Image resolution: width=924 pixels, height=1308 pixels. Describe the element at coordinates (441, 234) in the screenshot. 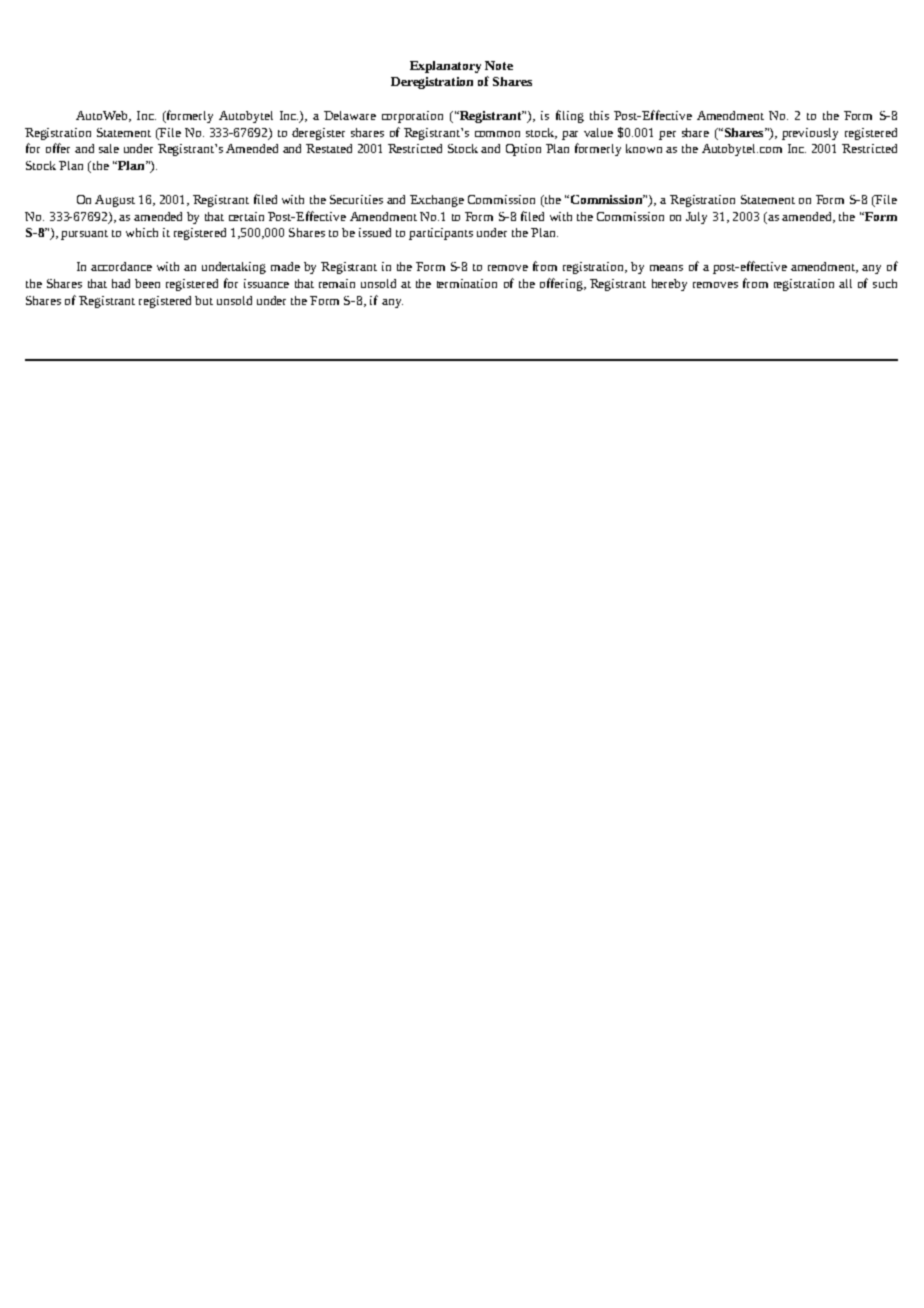

I see `participants` at that location.
